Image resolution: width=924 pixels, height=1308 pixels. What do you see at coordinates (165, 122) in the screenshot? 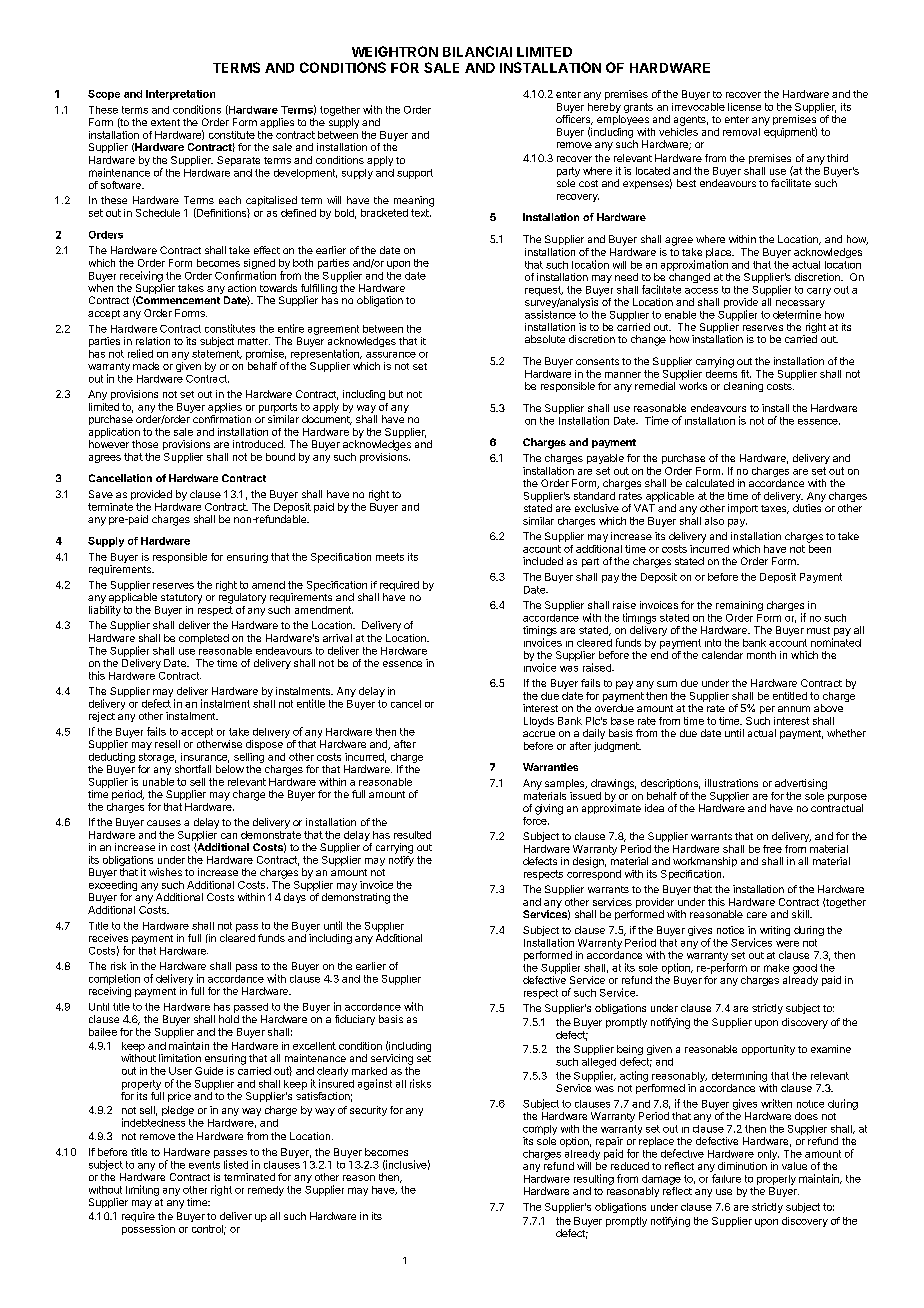
I see `extent` at bounding box center [165, 122].
